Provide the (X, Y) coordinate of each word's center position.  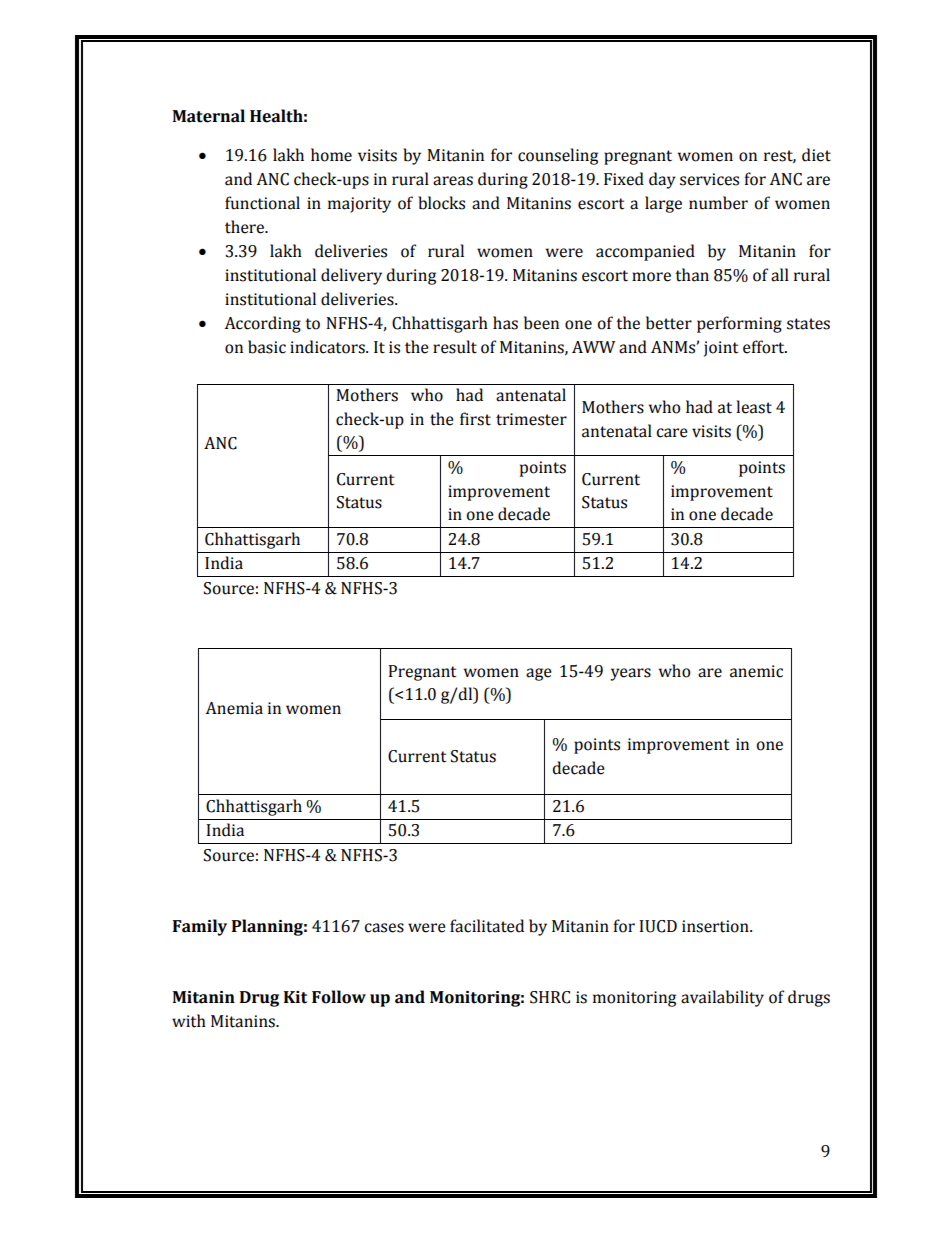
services (709, 179)
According (262, 324)
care (672, 433)
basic (267, 347)
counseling (558, 156)
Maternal (208, 116)
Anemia (234, 708)
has (505, 323)
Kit (295, 997)
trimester (531, 419)
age (539, 674)
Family (200, 927)
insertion (716, 926)
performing (739, 324)
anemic (756, 671)
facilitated (487, 926)
